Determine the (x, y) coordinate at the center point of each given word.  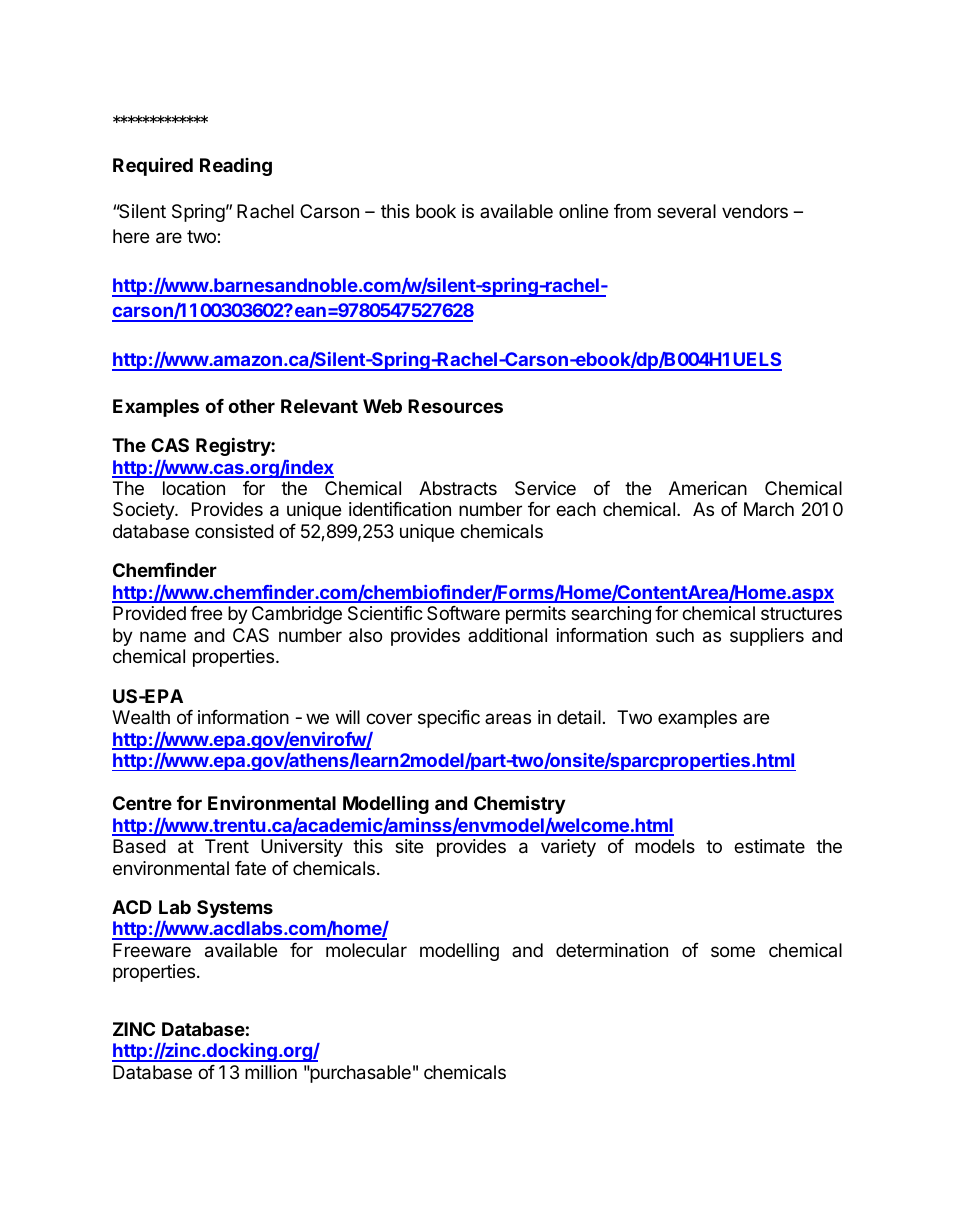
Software (463, 613)
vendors (755, 211)
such (675, 635)
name (163, 636)
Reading (236, 167)
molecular (366, 950)
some (733, 951)
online (583, 211)
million (271, 1072)
